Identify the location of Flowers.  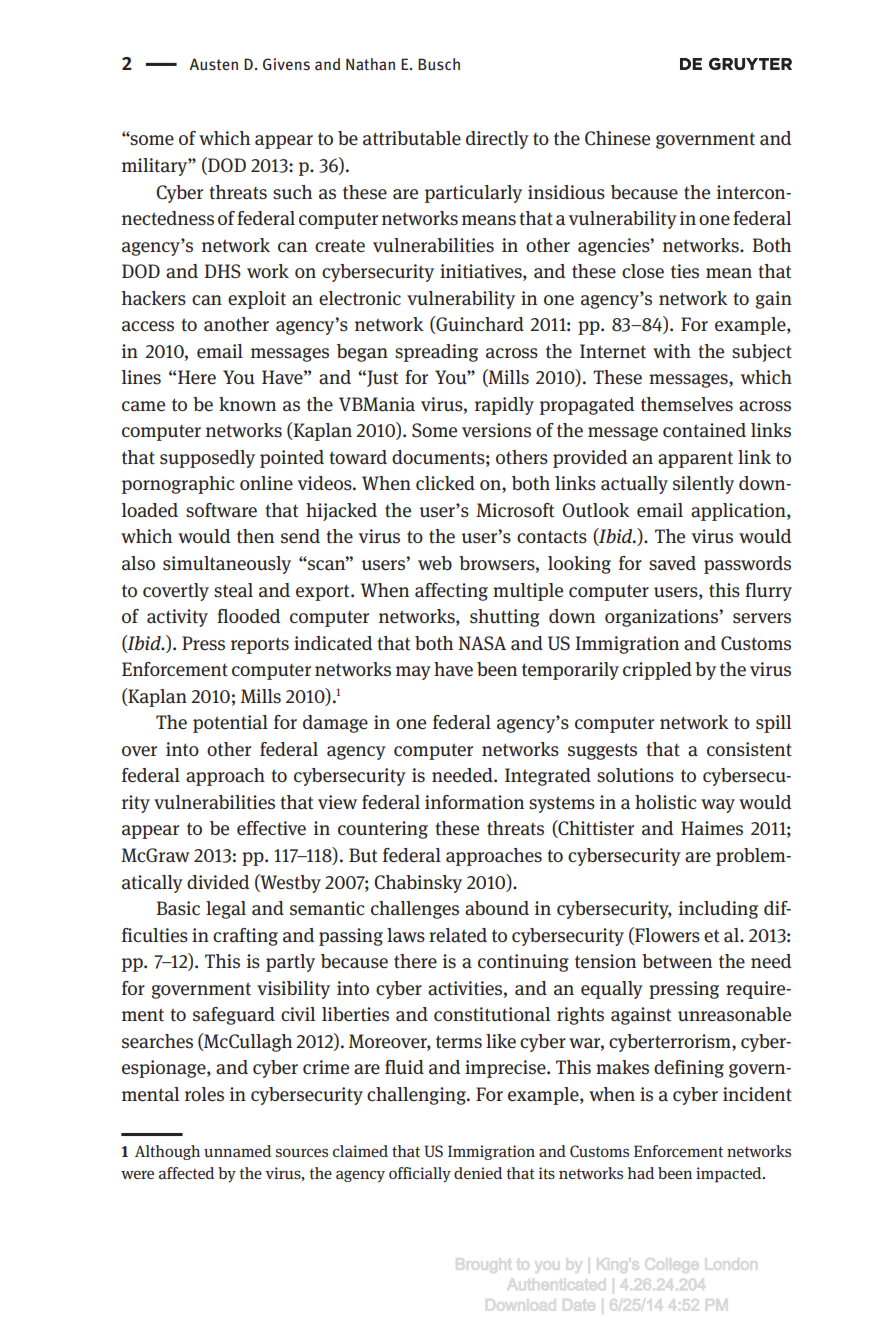
(666, 935).
